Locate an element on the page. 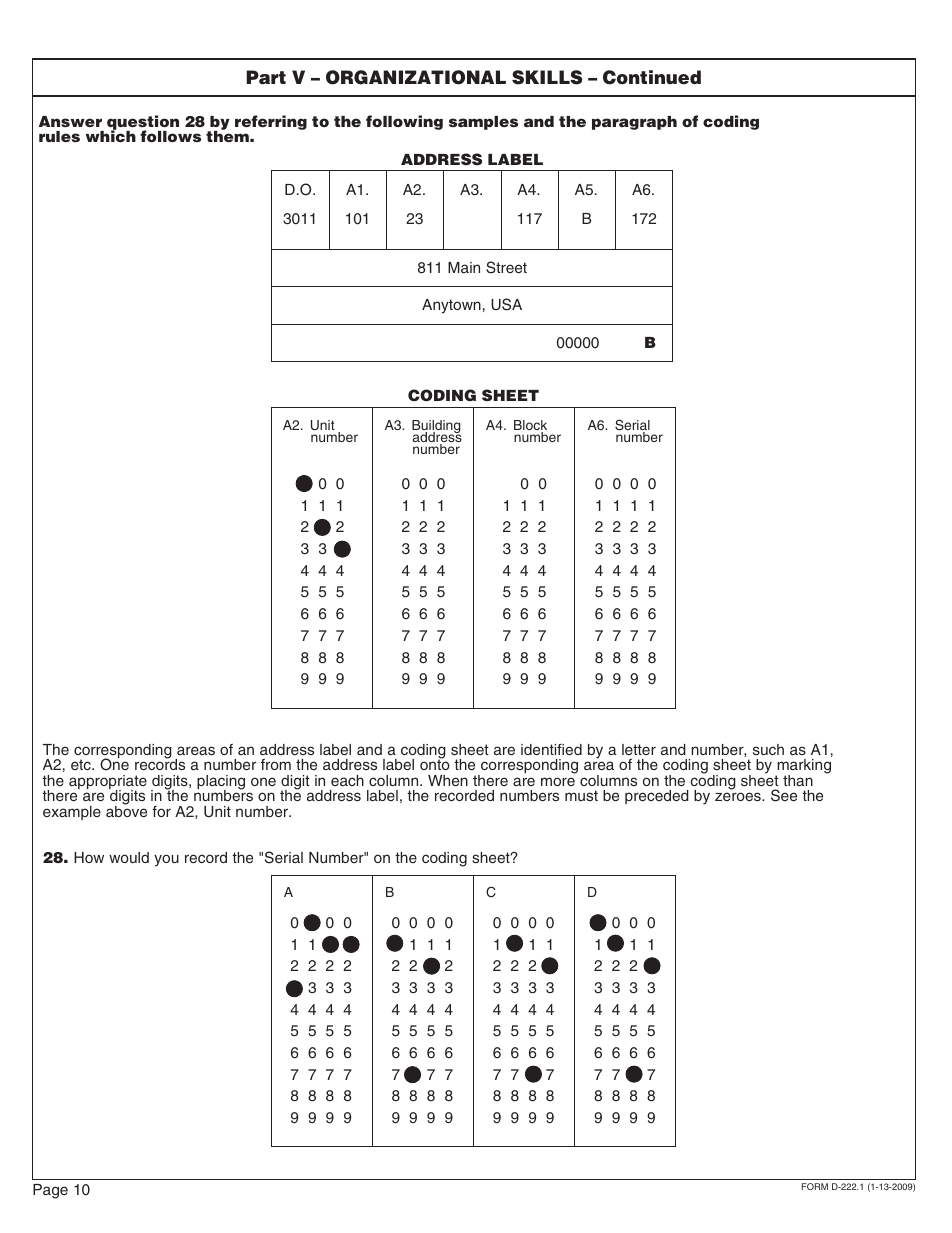  FORM is located at coordinates (815, 1186).
